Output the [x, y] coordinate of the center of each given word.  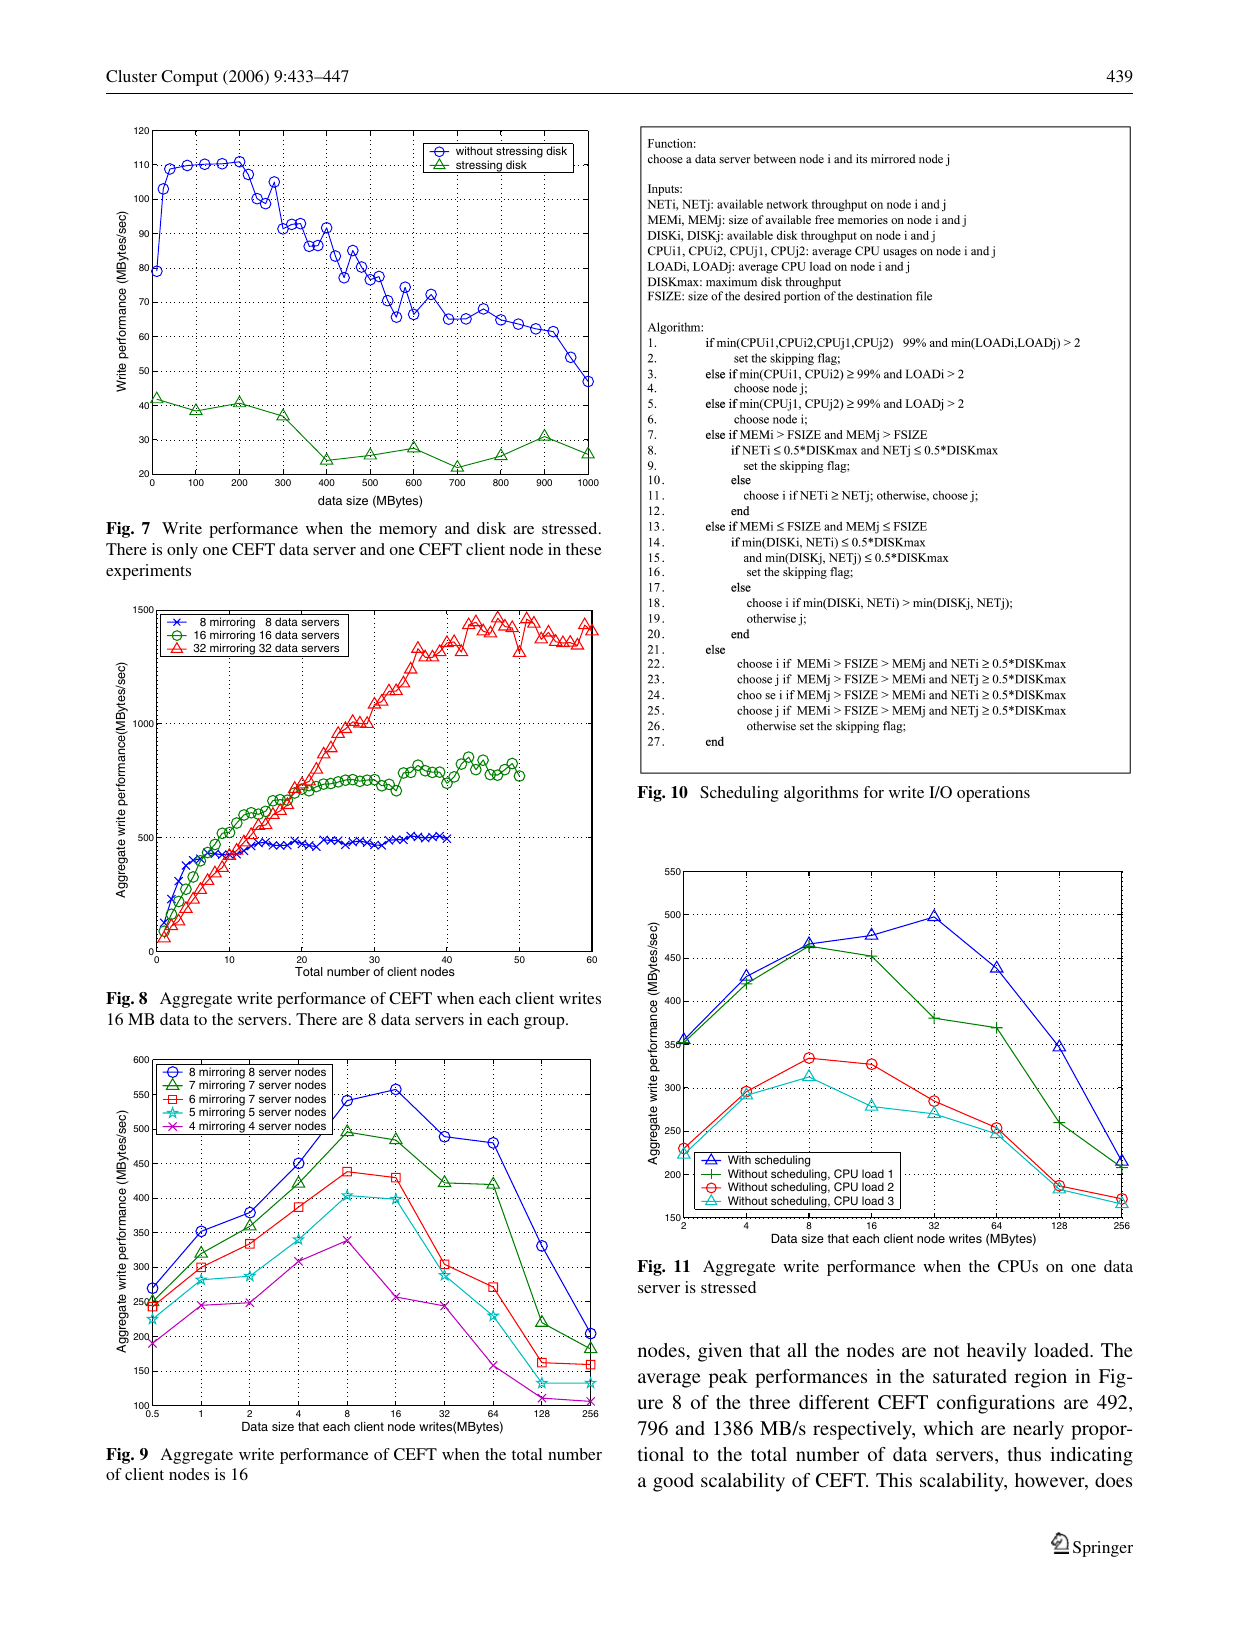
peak [728, 1378]
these [584, 549]
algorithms [821, 794]
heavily [997, 1352]
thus [1024, 1454]
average [669, 1380]
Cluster [131, 76]
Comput [189, 78]
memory [408, 532]
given [720, 1352]
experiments [148, 572]
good [673, 1482]
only [182, 551]
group [545, 1023]
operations [993, 794]
